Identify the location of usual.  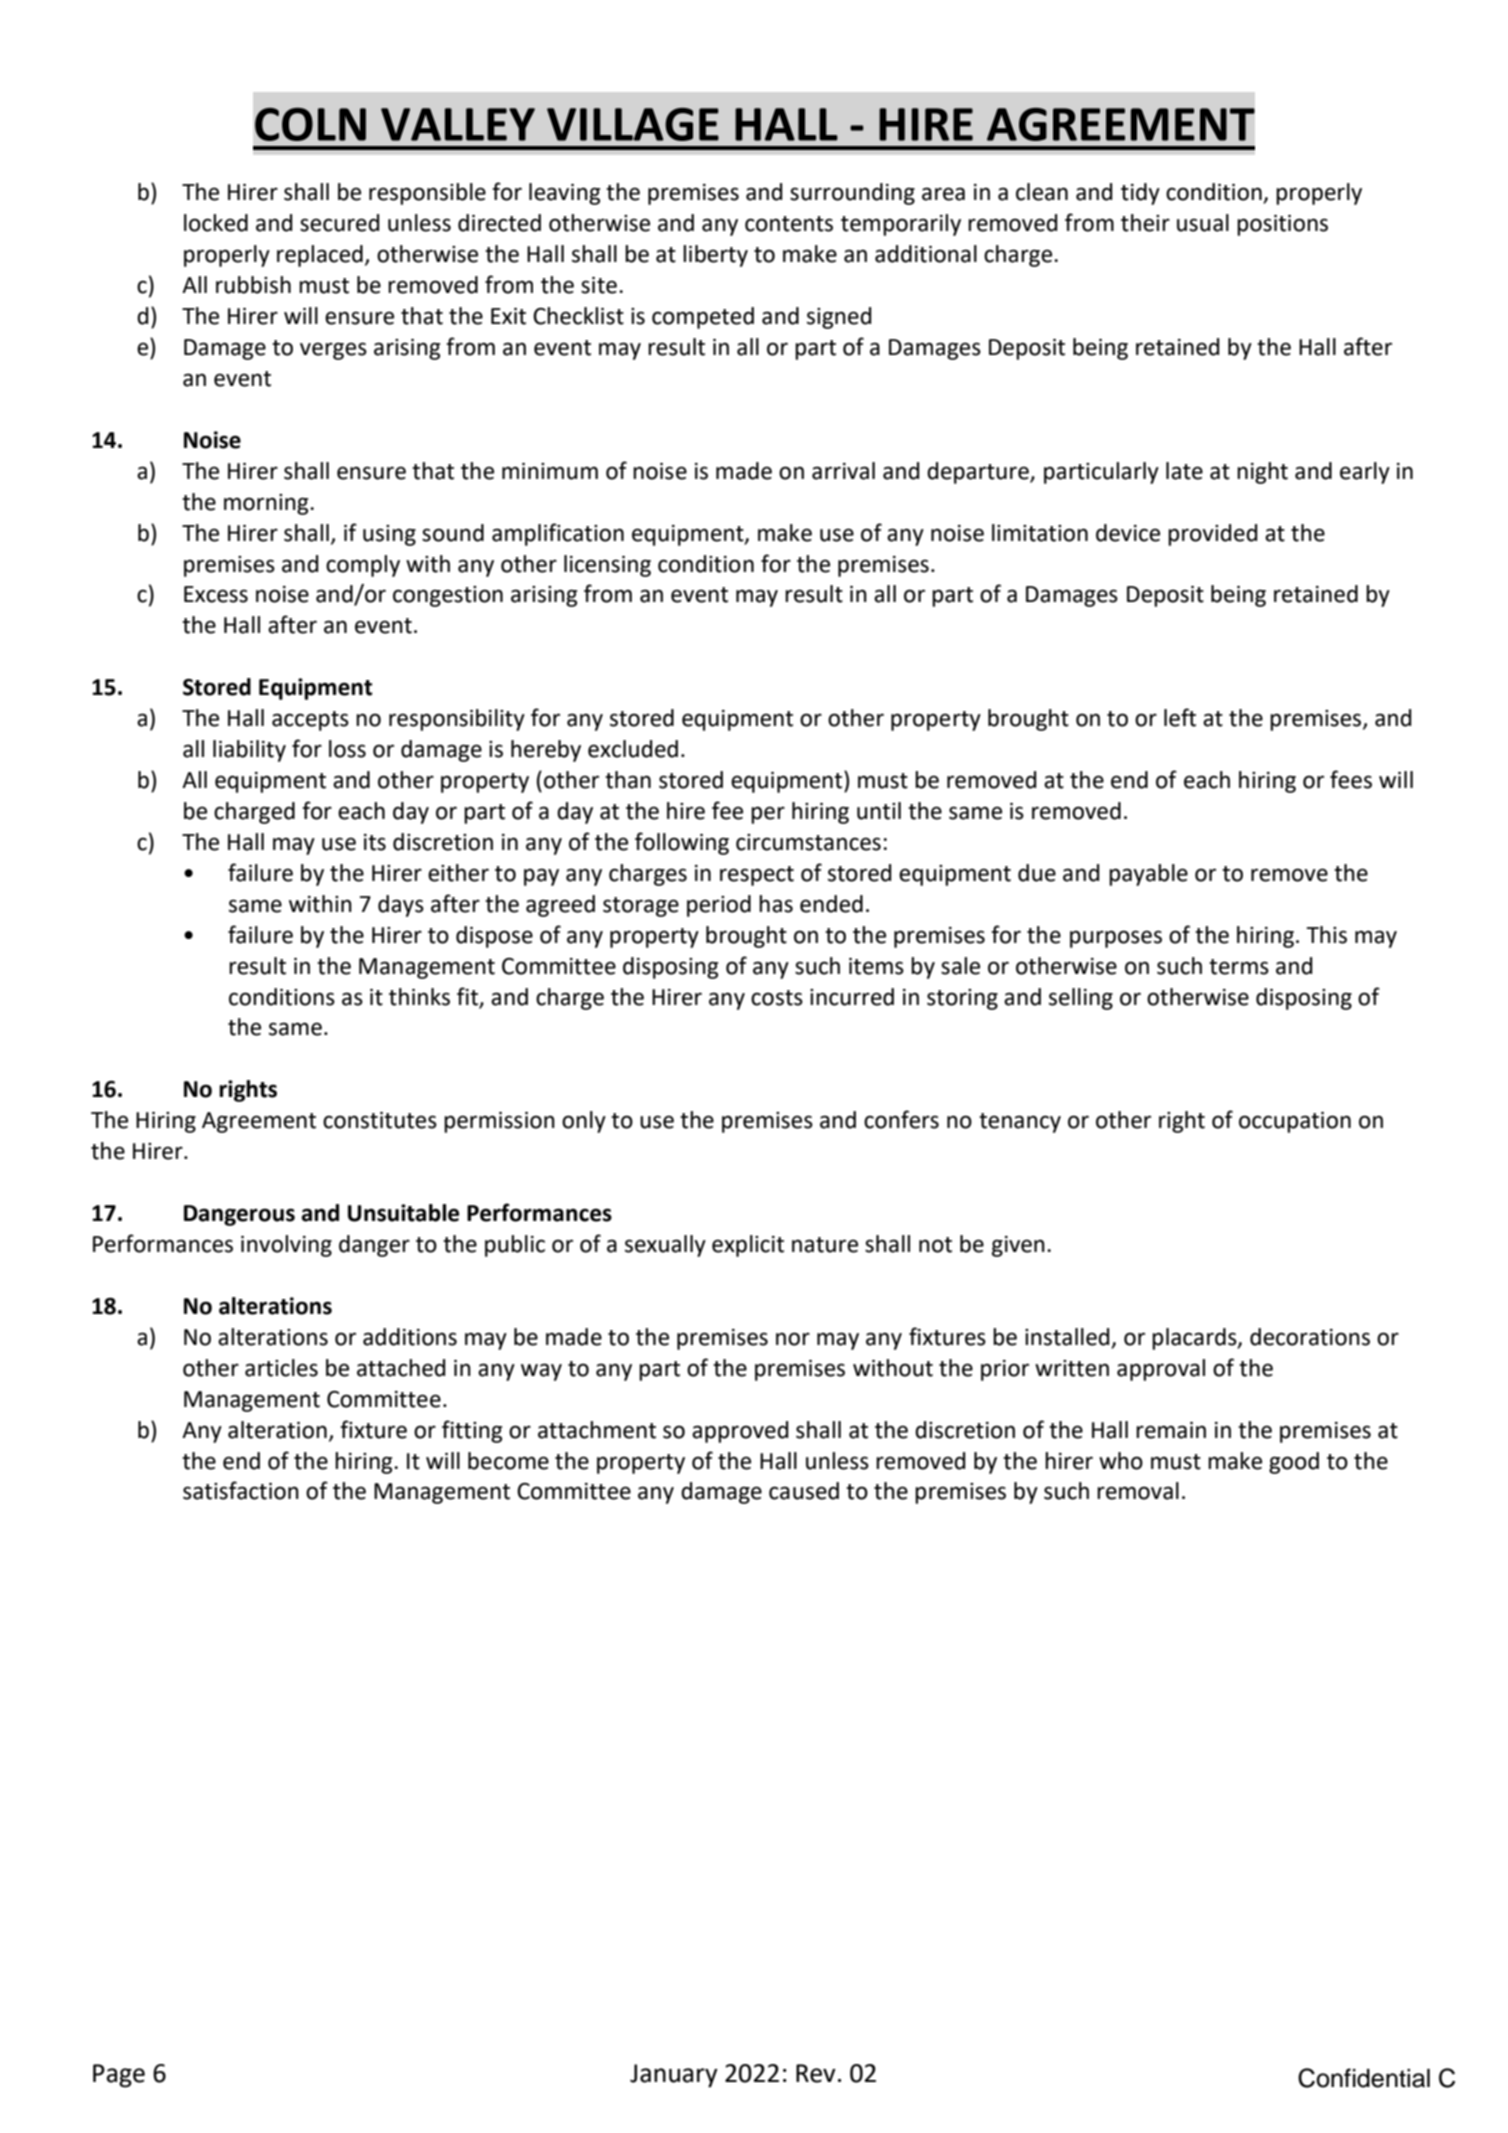
(1203, 223).
